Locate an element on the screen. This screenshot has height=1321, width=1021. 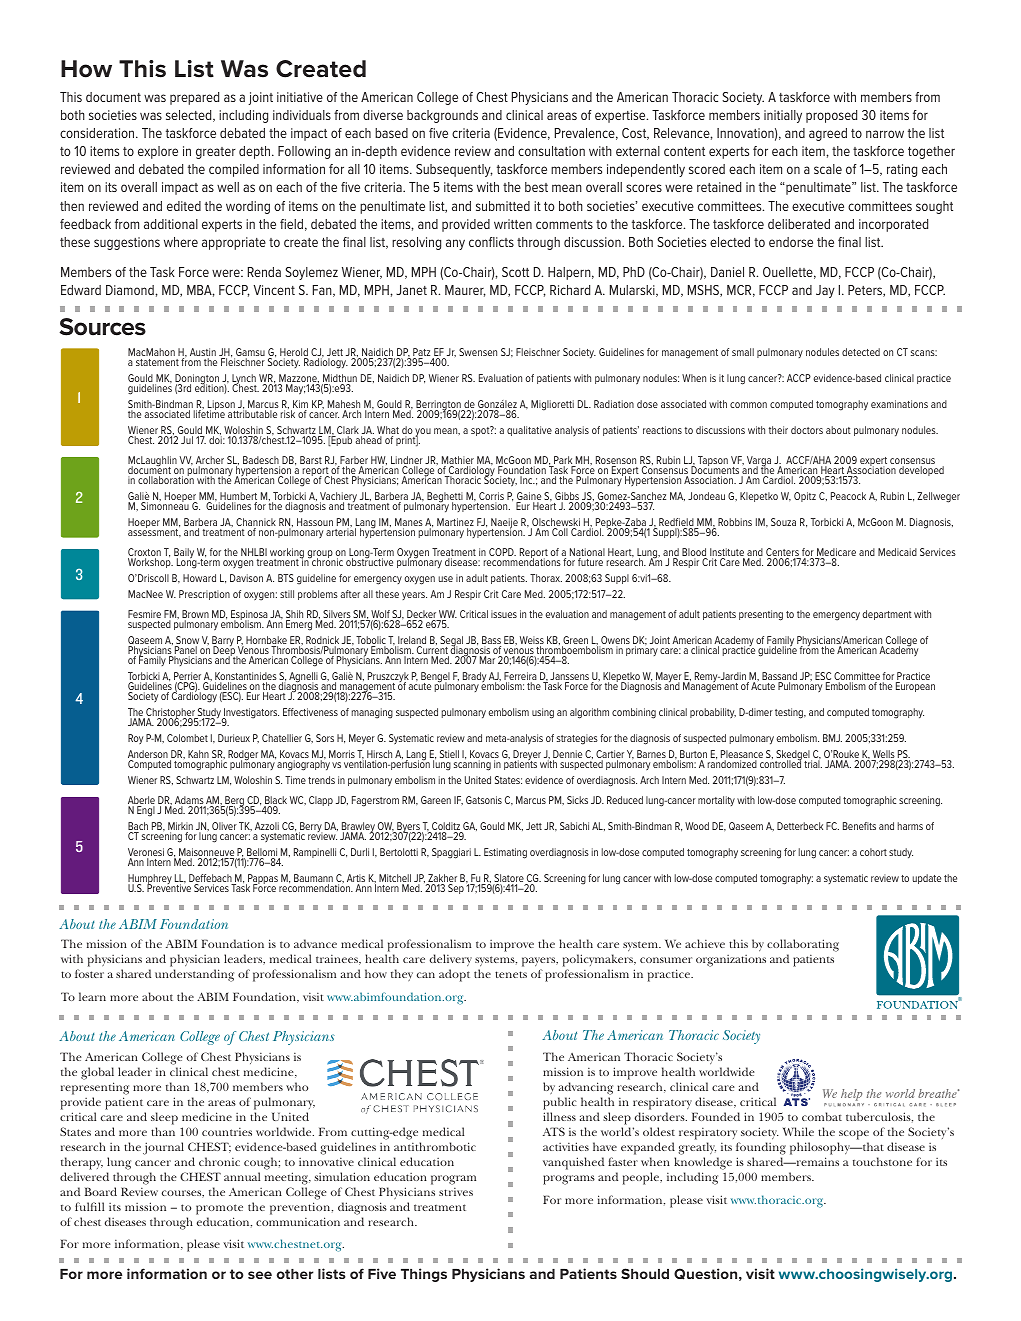
qualitative is located at coordinates (529, 431).
